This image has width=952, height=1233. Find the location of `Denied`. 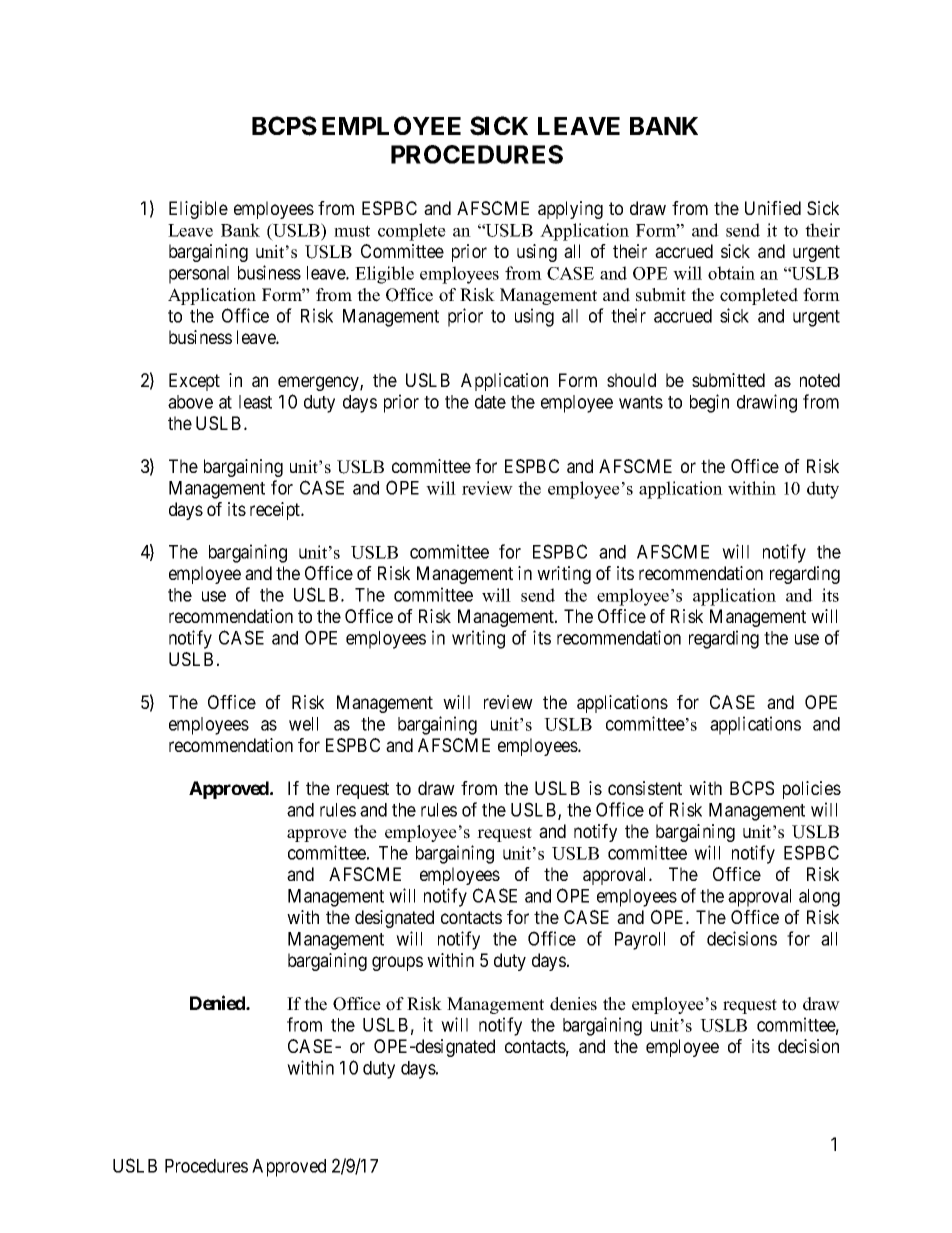

Denied is located at coordinates (218, 1002).
